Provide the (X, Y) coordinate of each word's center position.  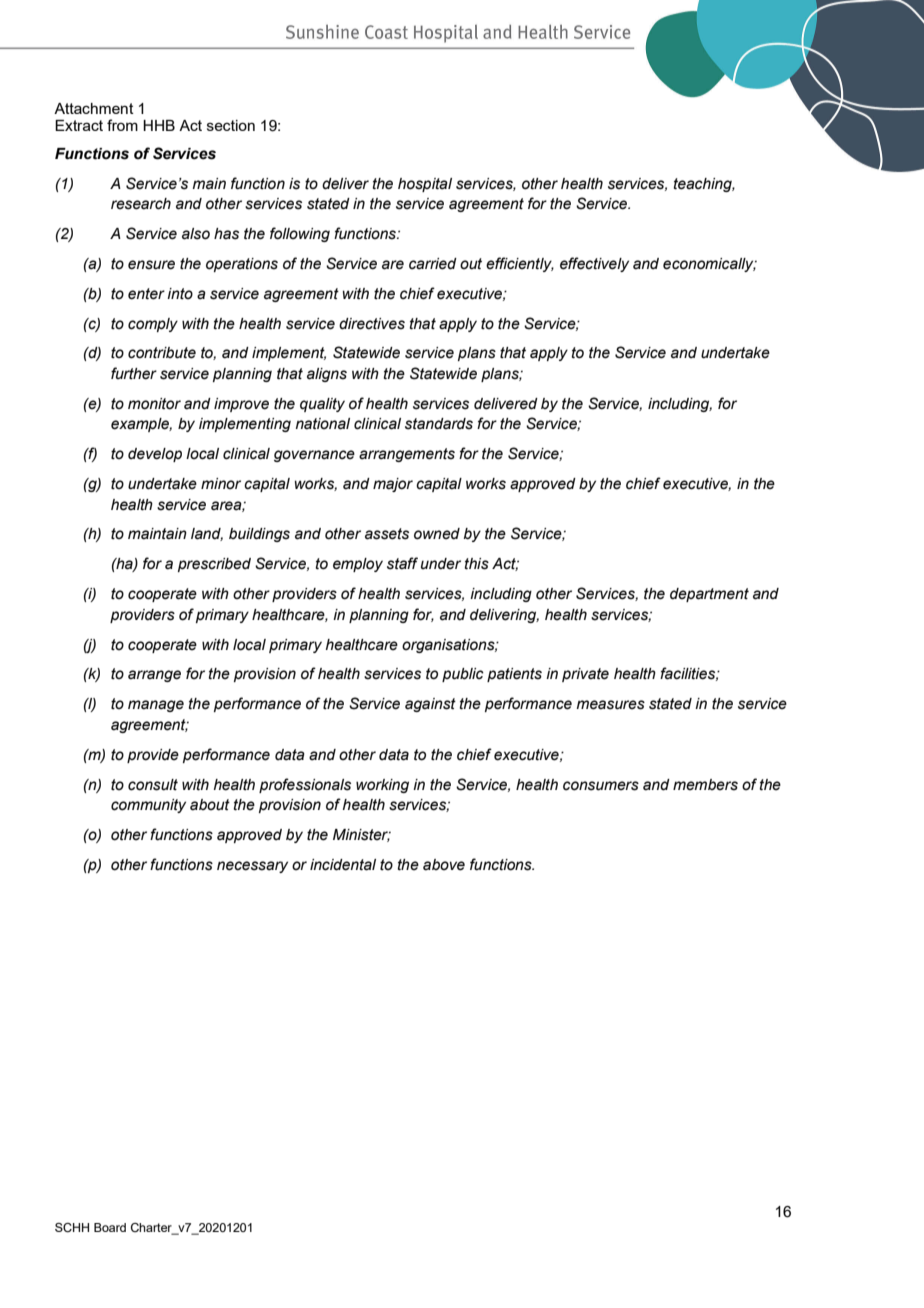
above (444, 865)
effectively (594, 264)
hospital (425, 185)
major (393, 485)
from (122, 125)
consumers (601, 786)
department (709, 595)
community (148, 806)
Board (110, 1227)
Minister (362, 835)
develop (155, 455)
